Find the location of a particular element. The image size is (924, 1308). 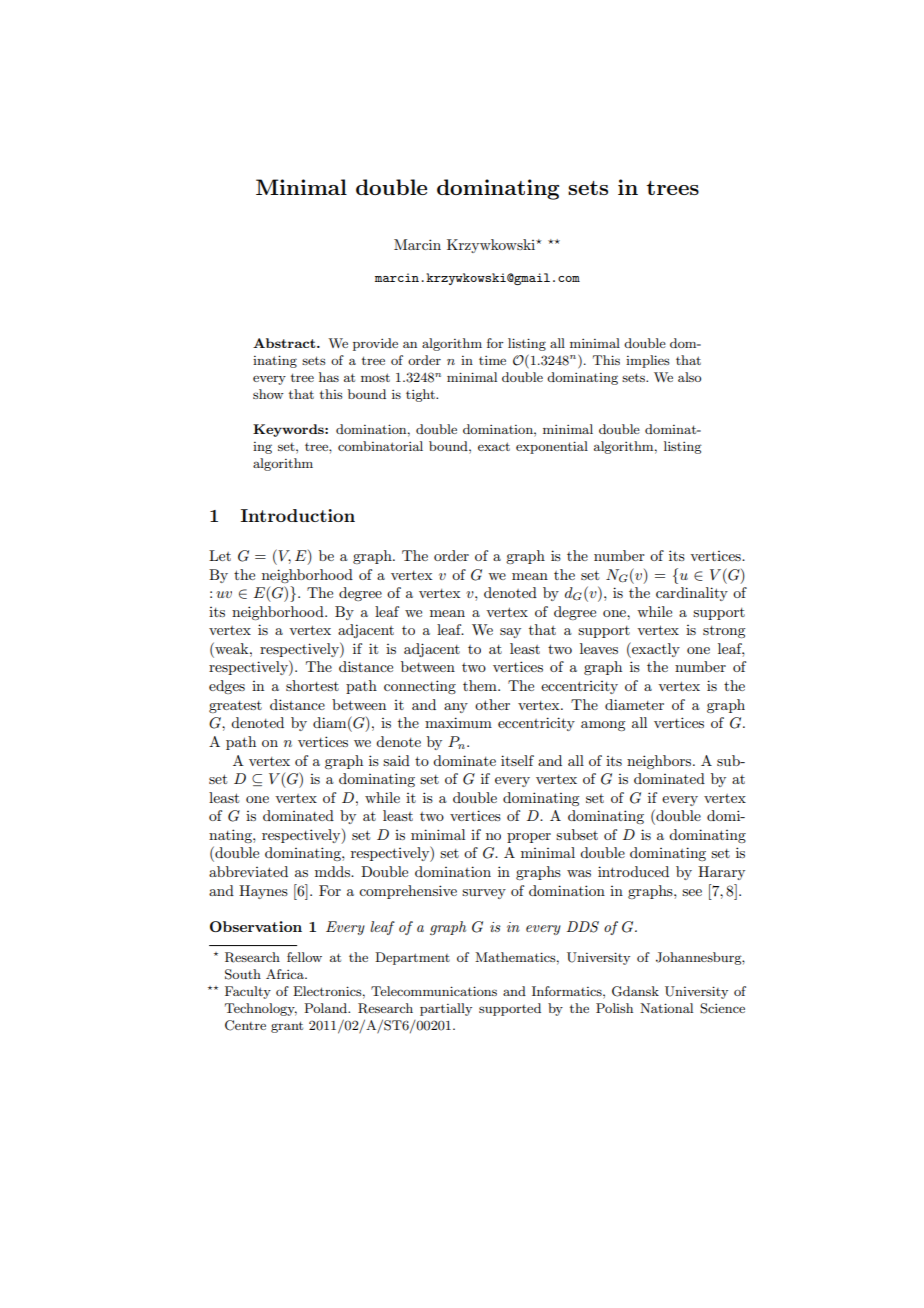

implies is located at coordinates (648, 361).
